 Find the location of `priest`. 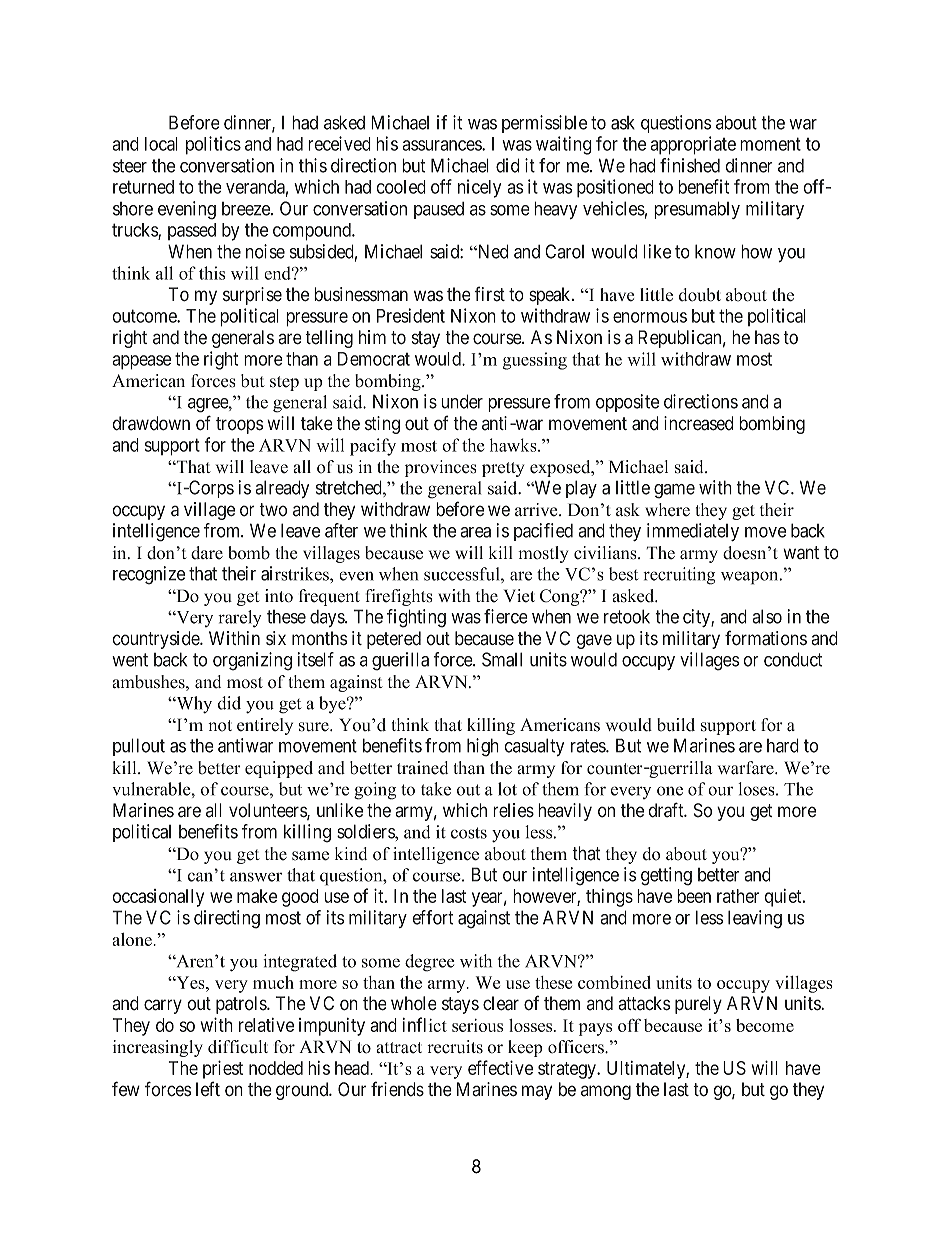

priest is located at coordinates (223, 1069).
